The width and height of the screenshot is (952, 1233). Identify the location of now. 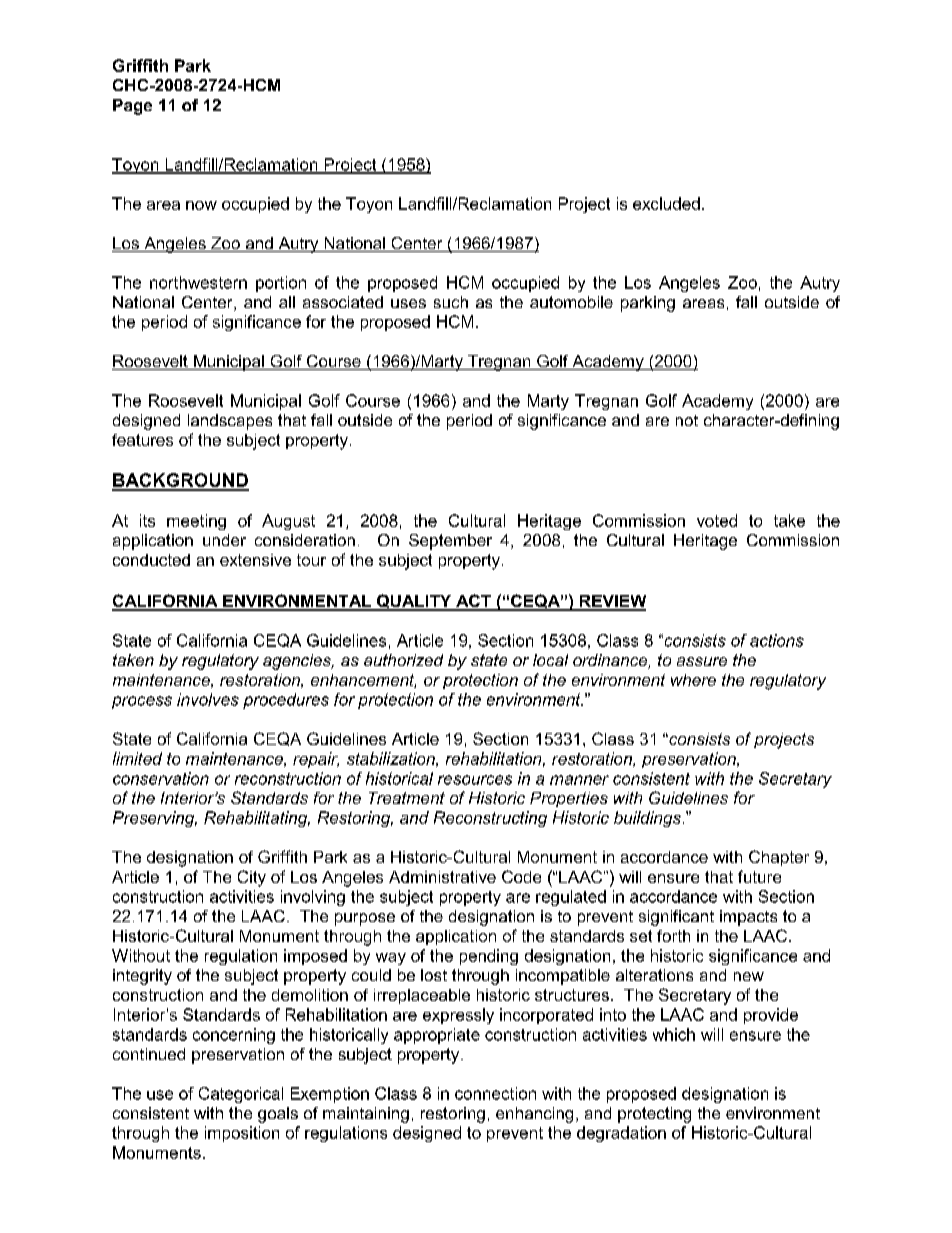
(201, 205).
